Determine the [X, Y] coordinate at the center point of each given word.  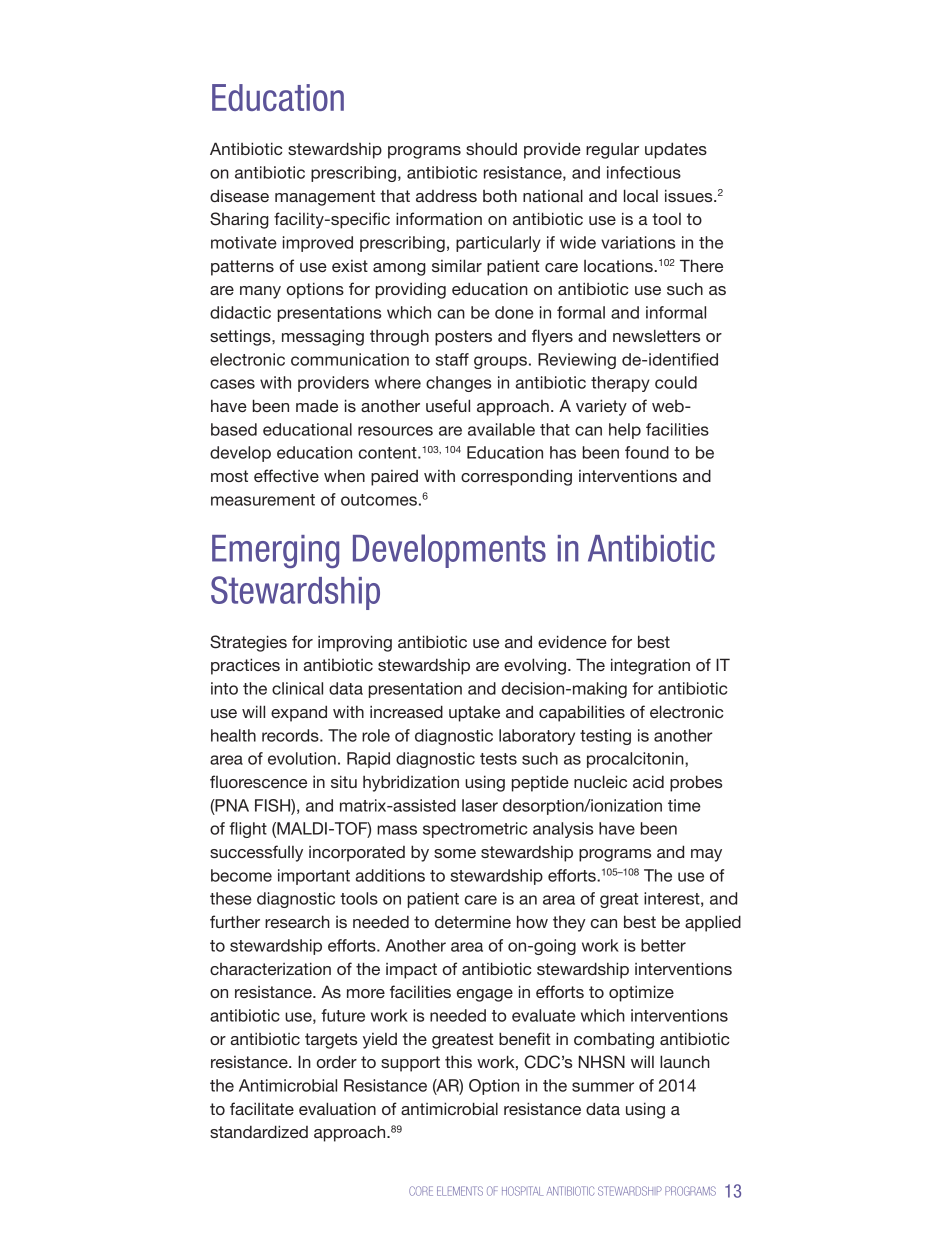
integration [650, 666]
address [446, 195]
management [325, 198]
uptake [474, 713]
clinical [297, 688]
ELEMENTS [460, 1191]
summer [603, 1087]
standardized [259, 1131]
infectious [644, 172]
